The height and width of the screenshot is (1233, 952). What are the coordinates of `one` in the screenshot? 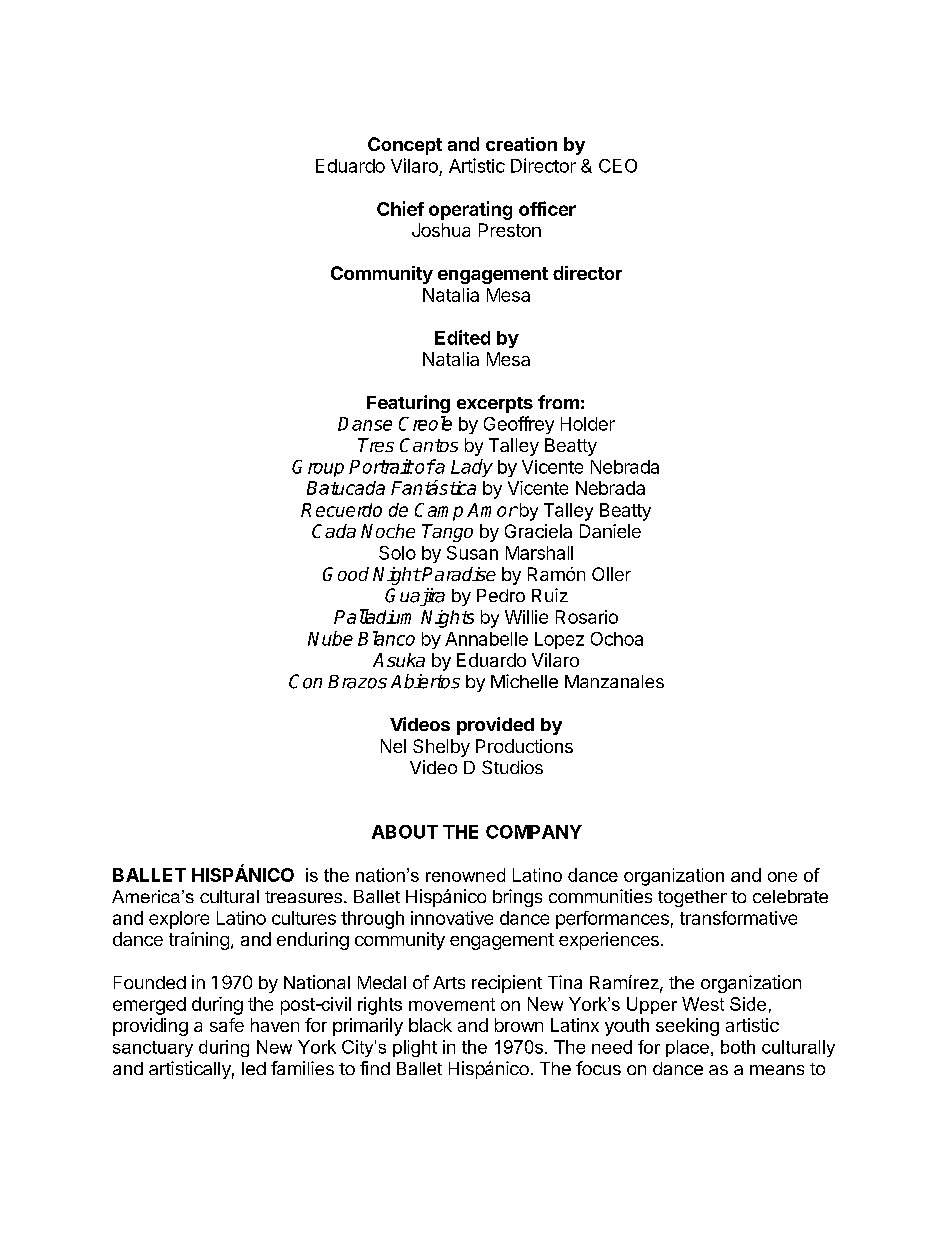 It's located at (782, 877).
